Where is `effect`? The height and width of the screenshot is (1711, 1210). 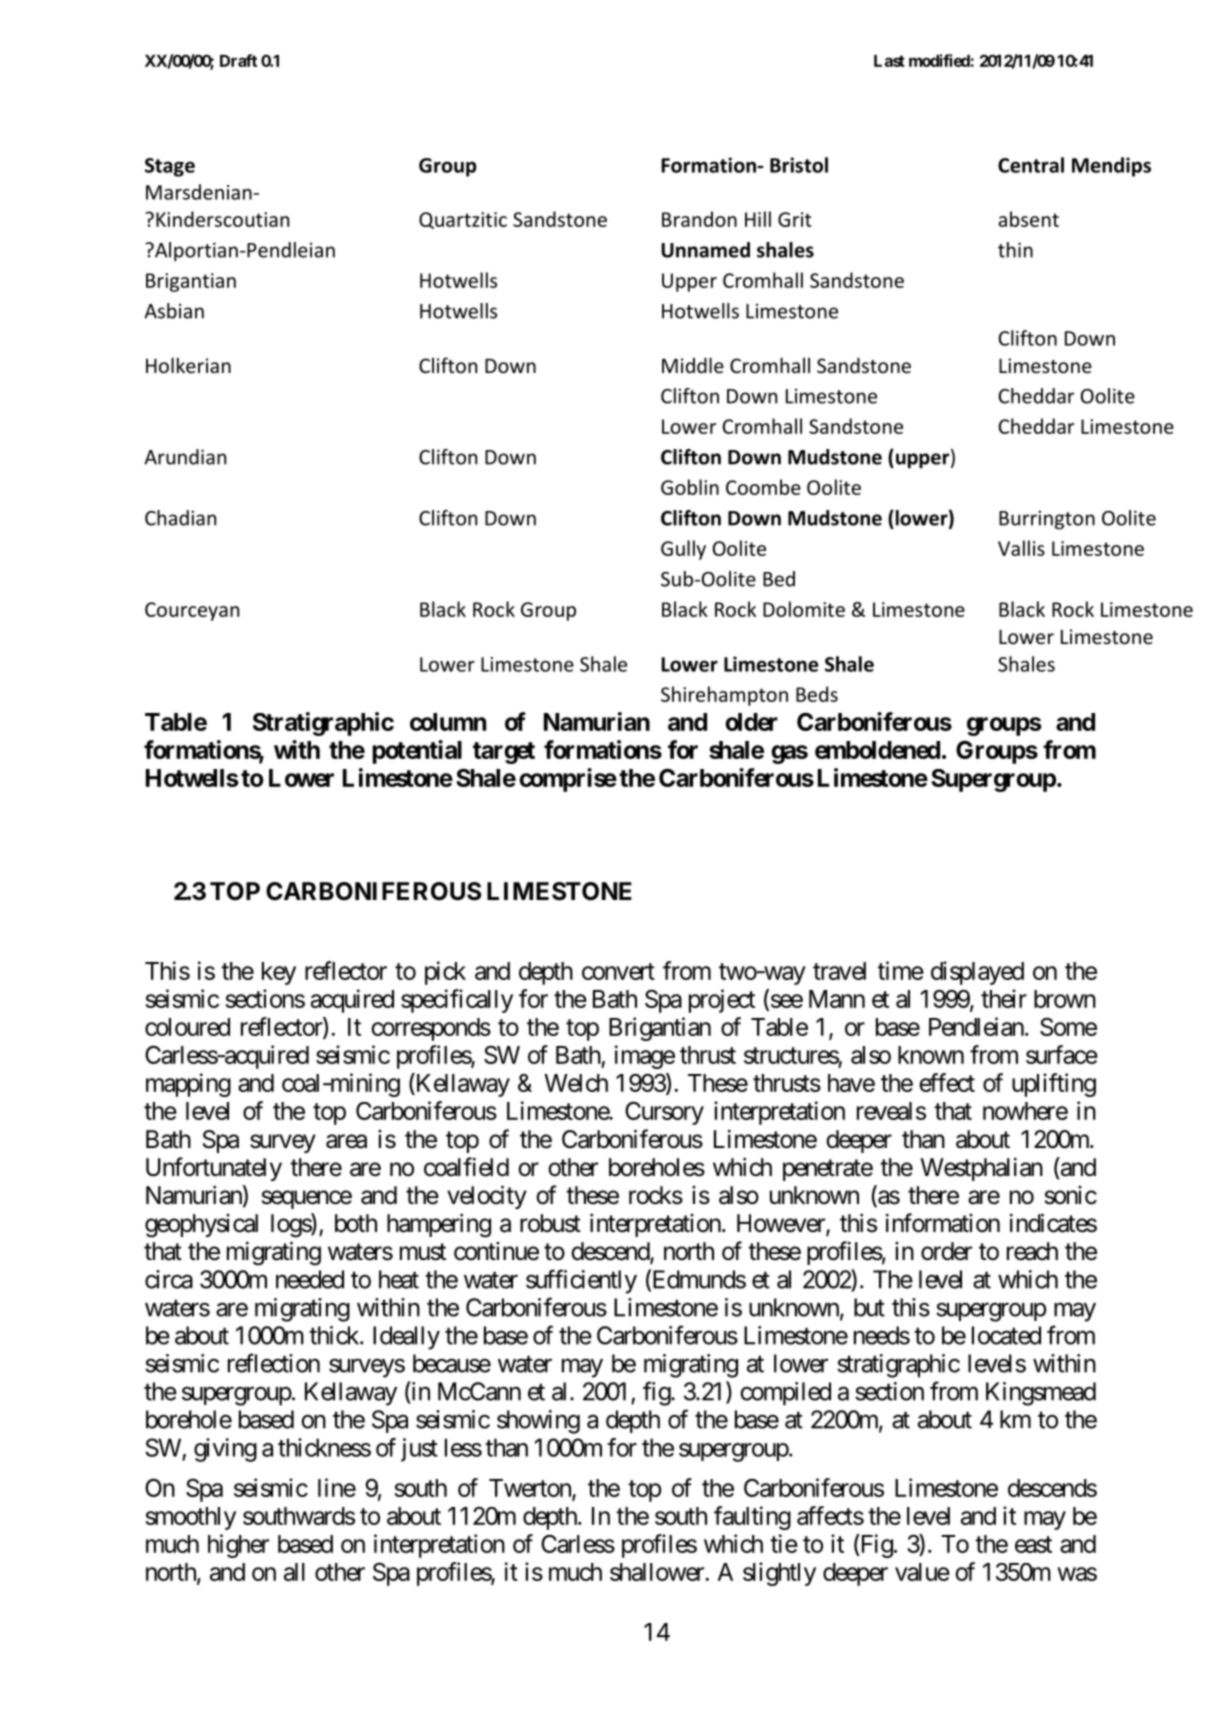 effect is located at coordinates (947, 1082).
